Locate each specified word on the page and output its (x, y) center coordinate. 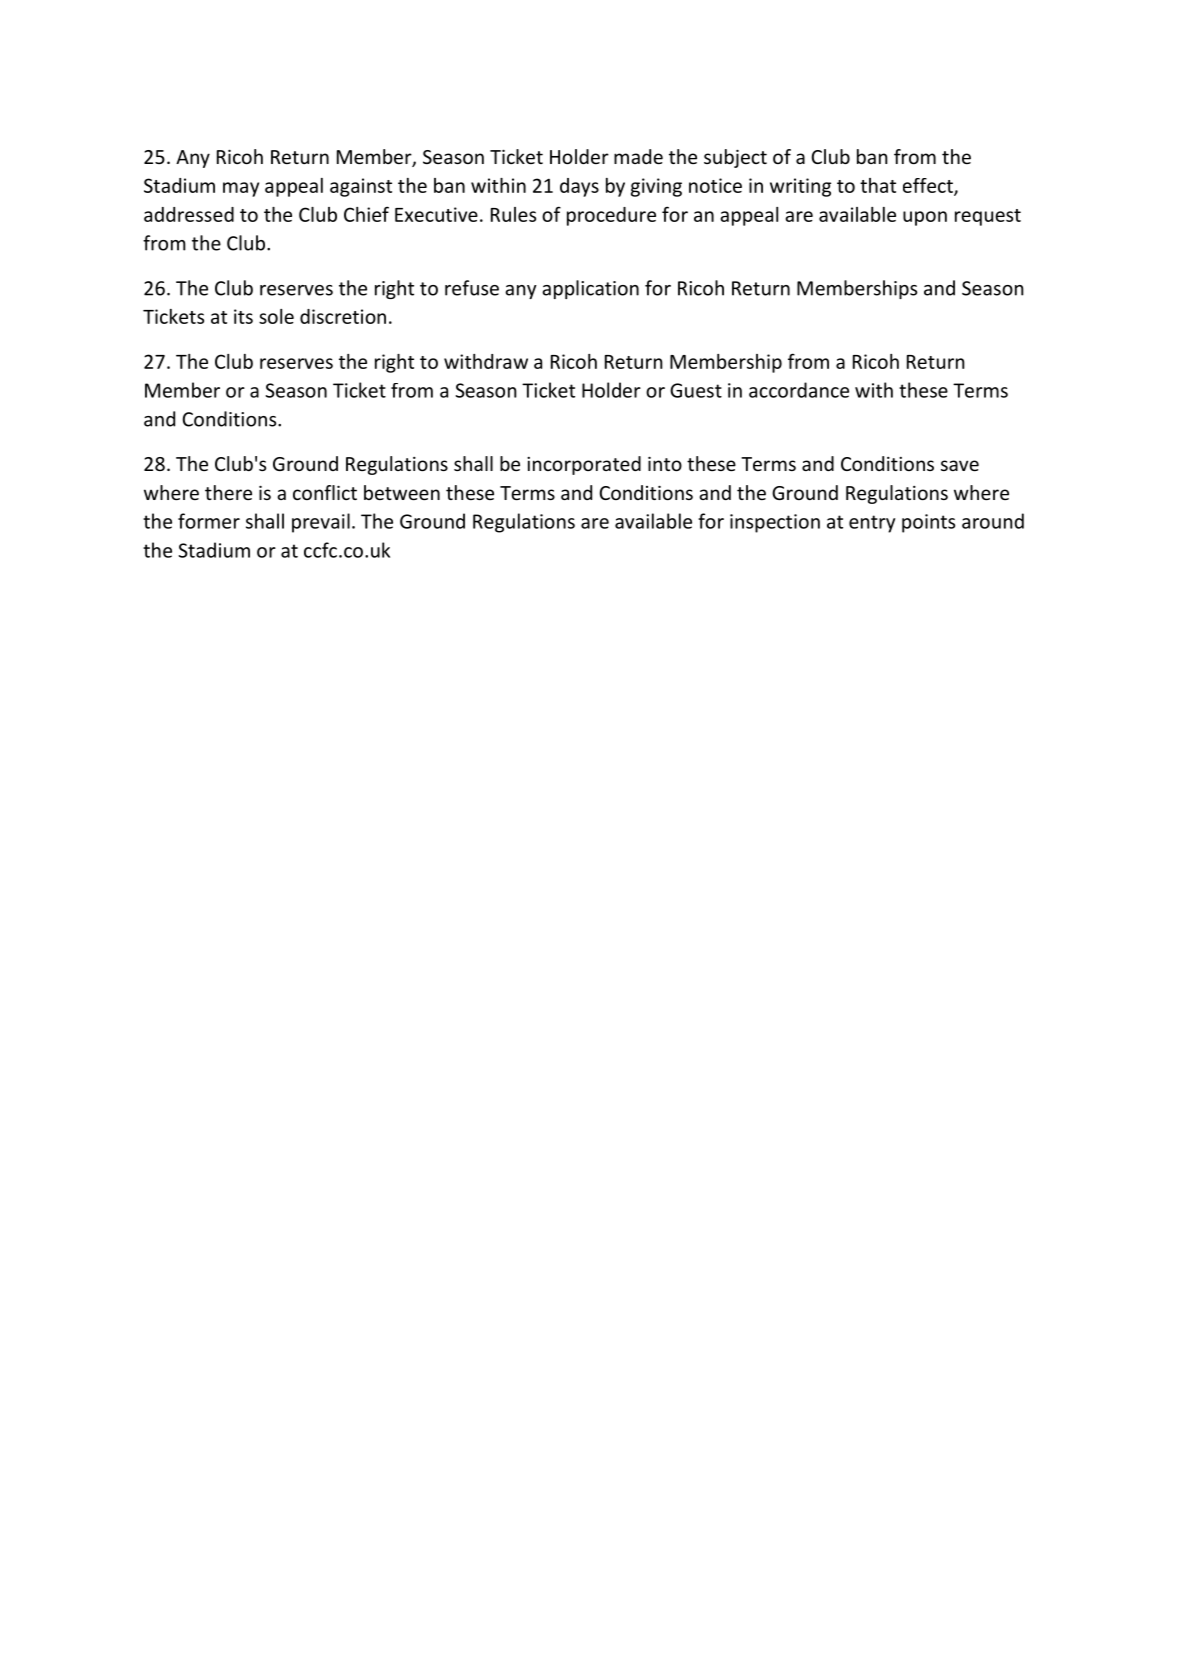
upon (925, 218)
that (878, 185)
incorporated (584, 465)
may (241, 189)
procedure (611, 216)
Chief (366, 214)
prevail (321, 523)
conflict (325, 492)
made (638, 156)
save (960, 465)
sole (276, 316)
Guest (696, 390)
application (590, 289)
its (243, 316)
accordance (799, 390)
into (665, 463)
